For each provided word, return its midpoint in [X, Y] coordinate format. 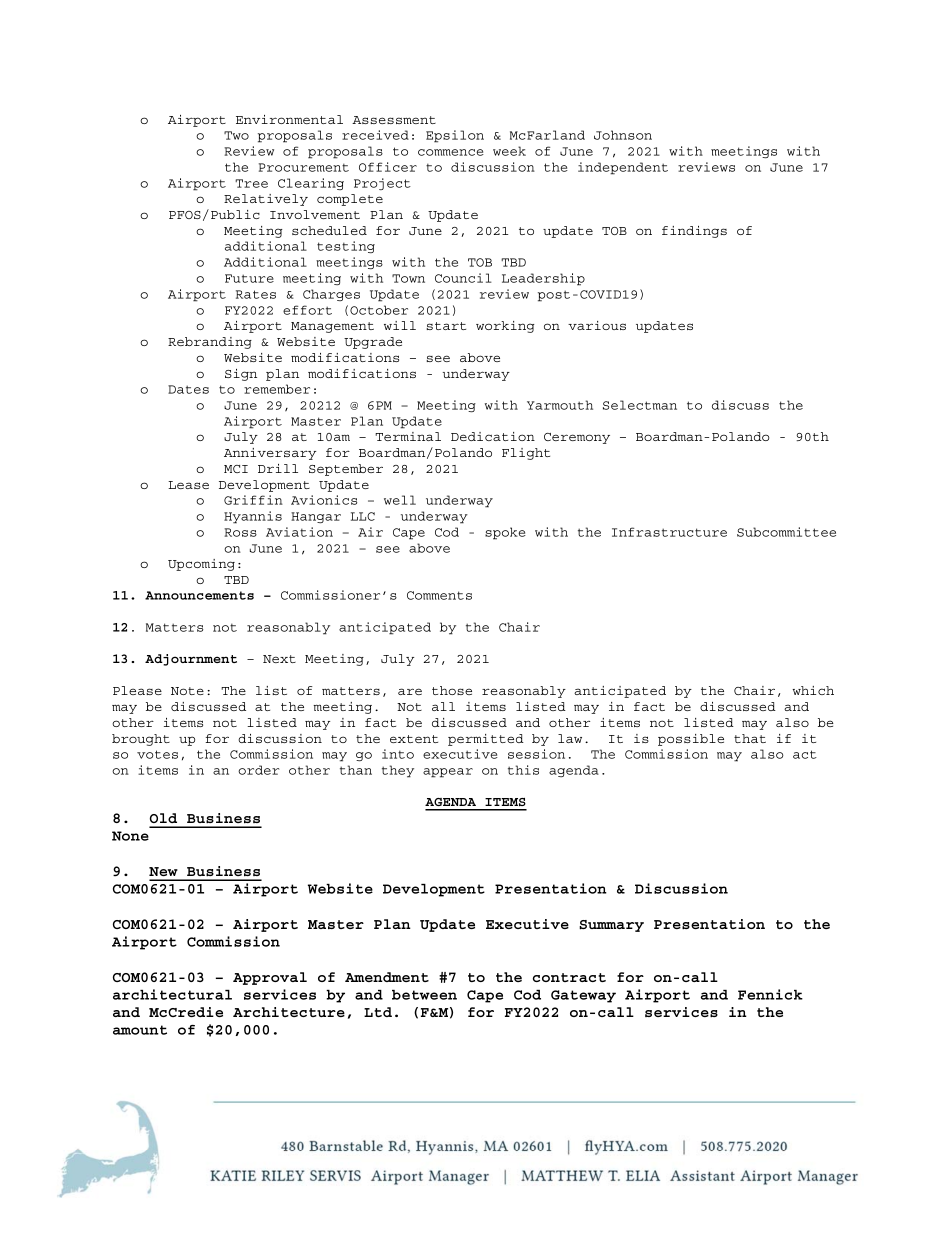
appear [448, 773]
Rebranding [210, 343]
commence [451, 152]
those [452, 690]
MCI [236, 469]
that [750, 738]
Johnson [623, 135]
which [813, 690]
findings [694, 232]
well [400, 500]
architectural [172, 994]
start [446, 326]
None [130, 836]
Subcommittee [786, 532]
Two [236, 135]
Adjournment [191, 660]
